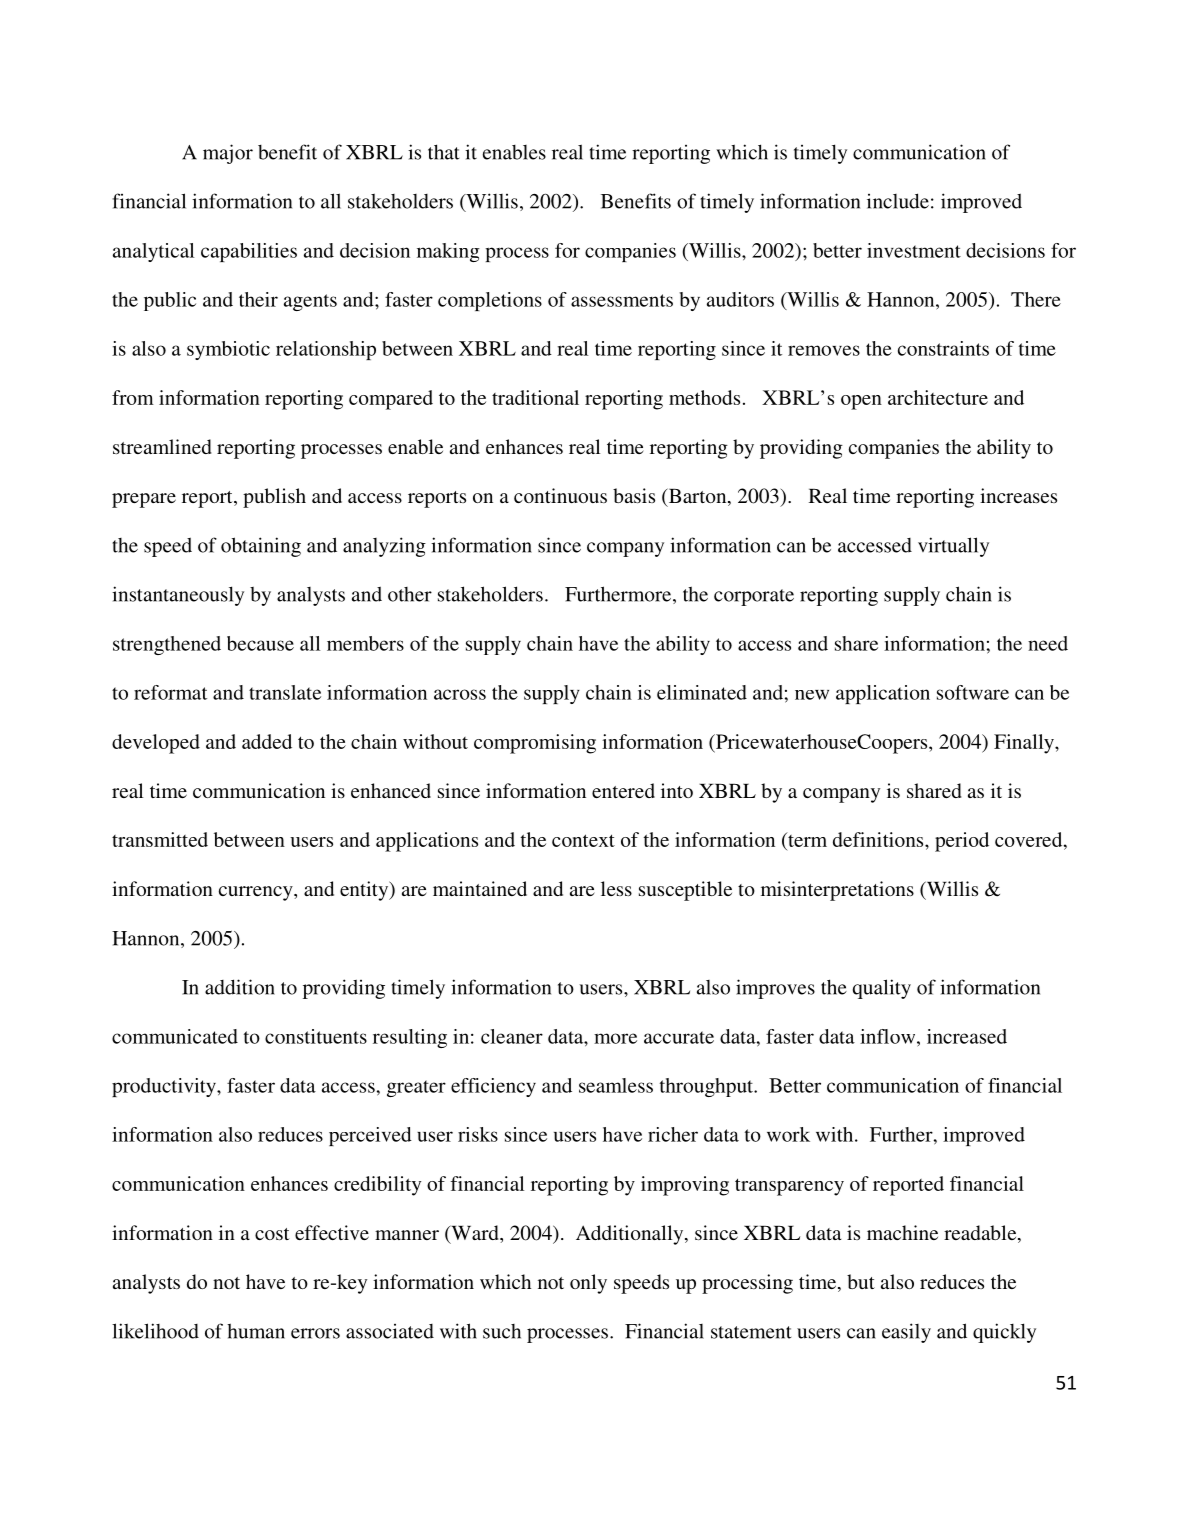  Describe the element at coordinates (228, 154) in the screenshot. I see `major` at that location.
